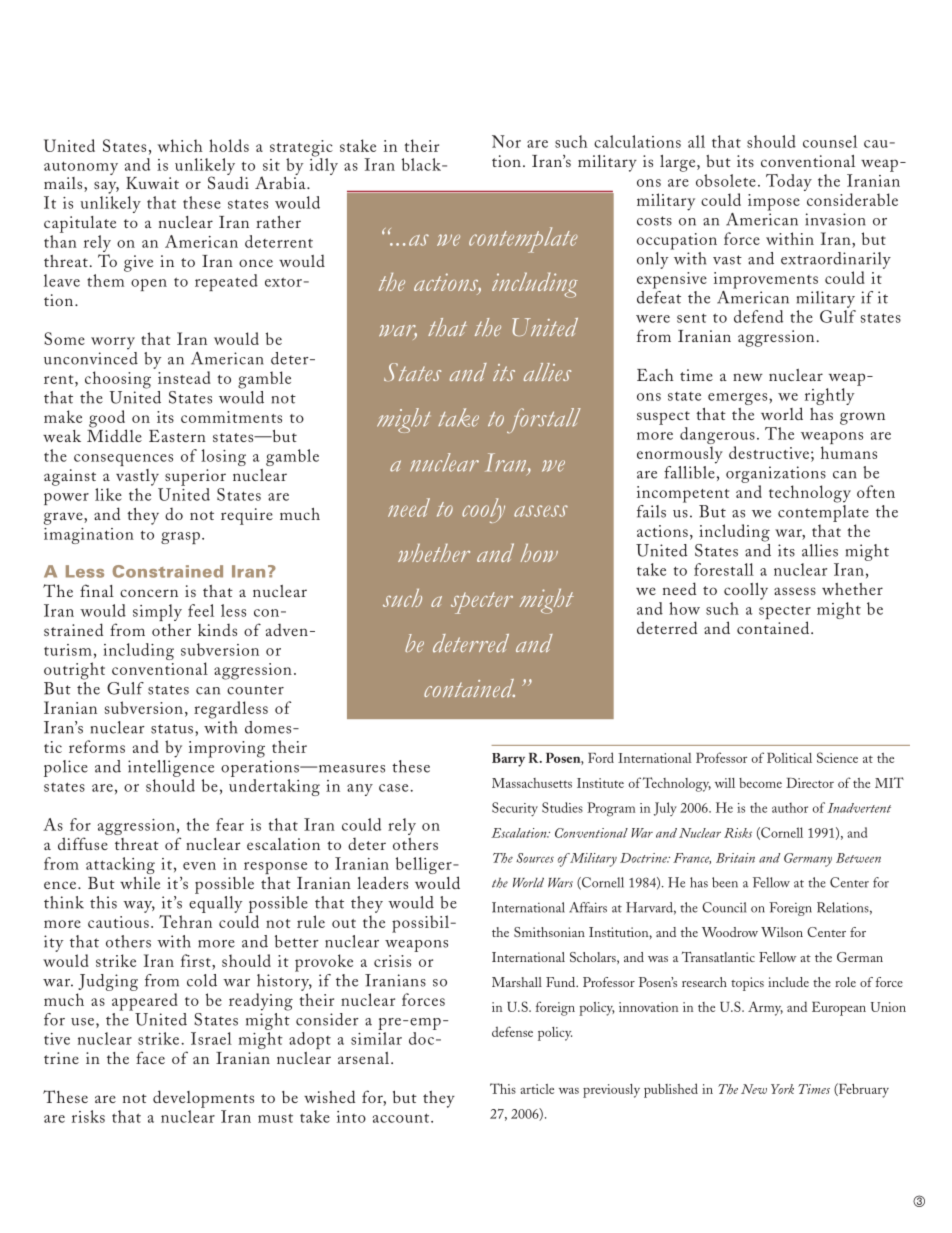  Describe the element at coordinates (789, 182) in the document. I see `Today` at that location.
